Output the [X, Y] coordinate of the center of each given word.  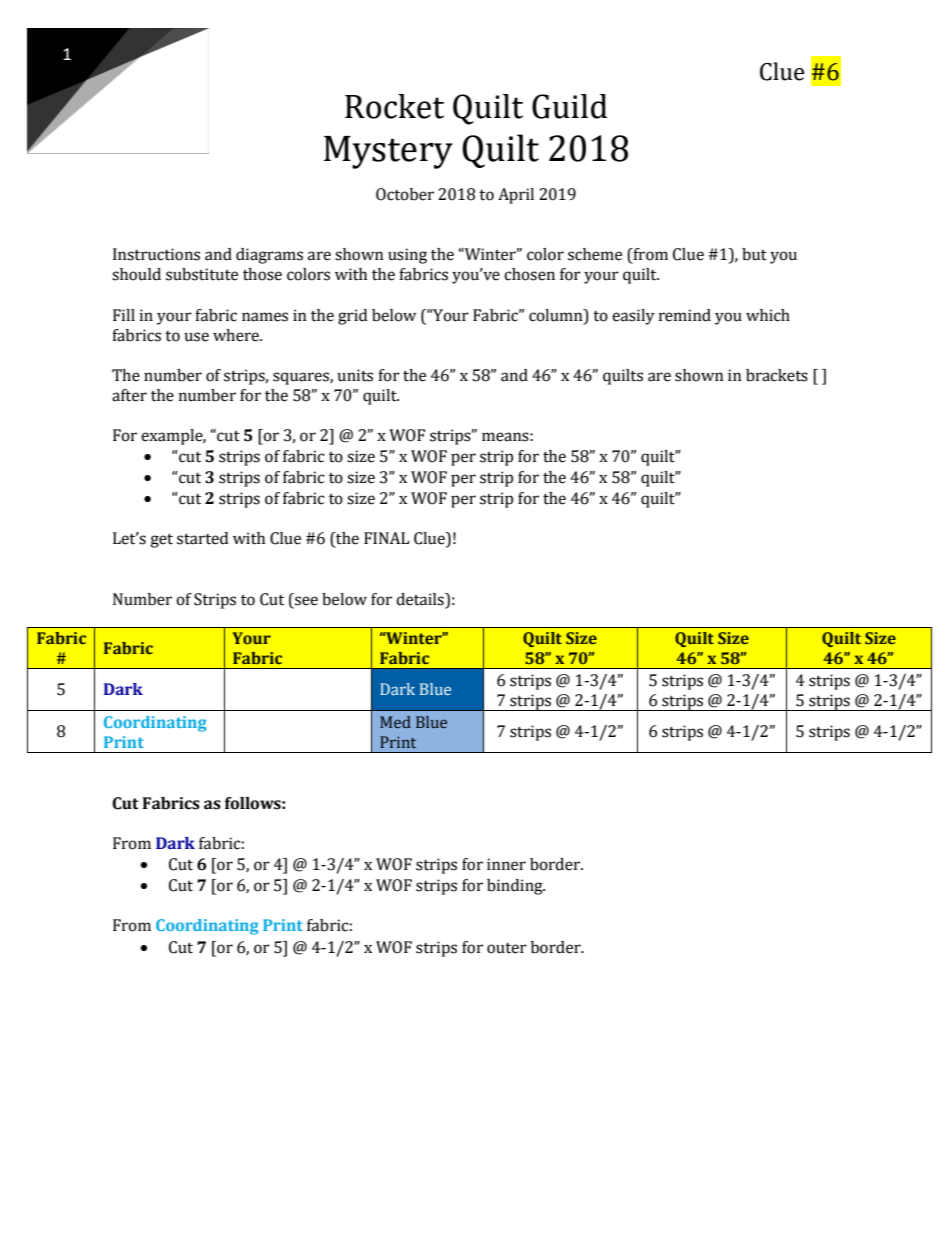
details [421, 599]
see [306, 601]
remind [685, 315]
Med [395, 722]
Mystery [388, 152]
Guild [570, 106]
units [355, 375]
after [129, 395]
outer [507, 948]
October [405, 194]
